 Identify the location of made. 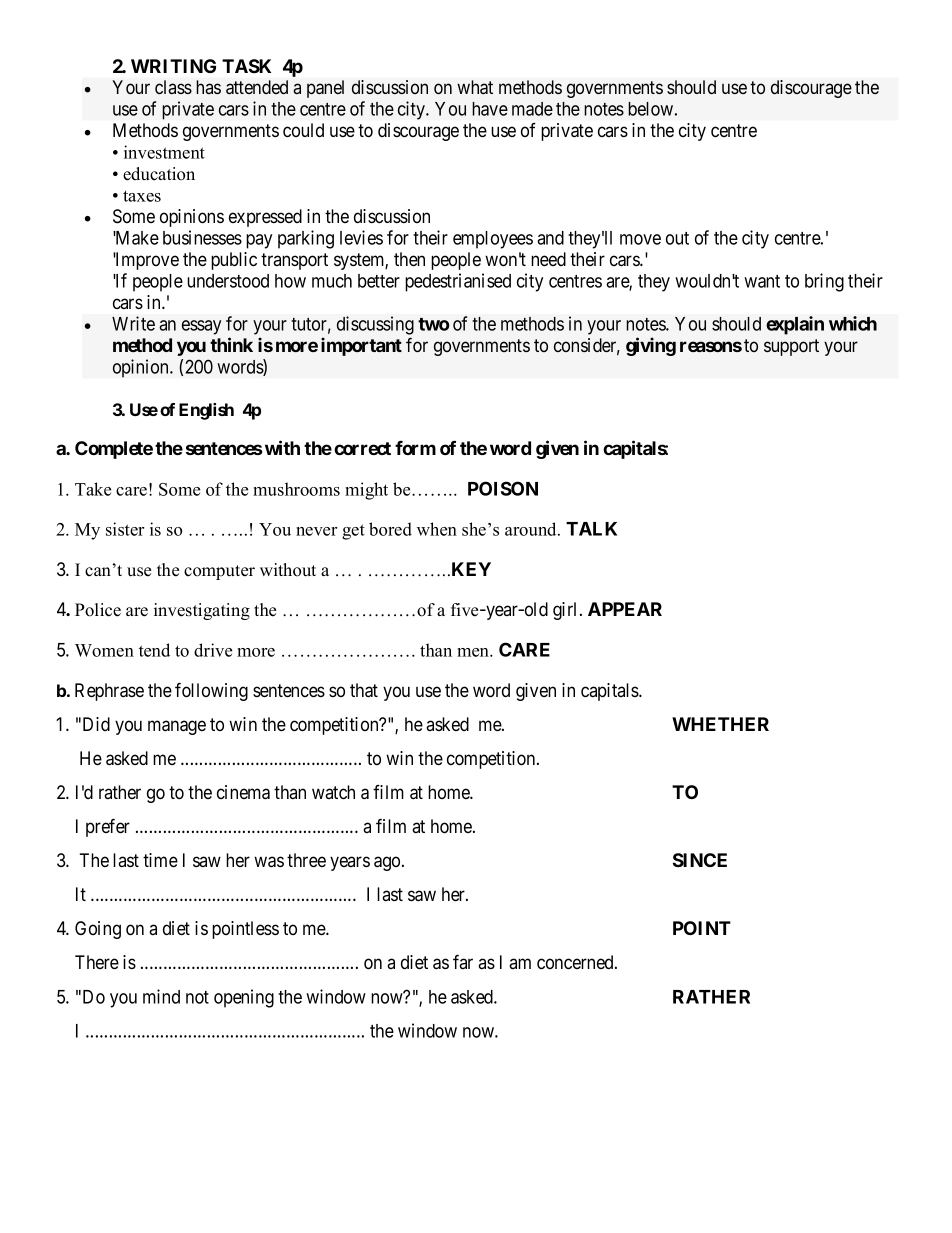
(532, 109).
